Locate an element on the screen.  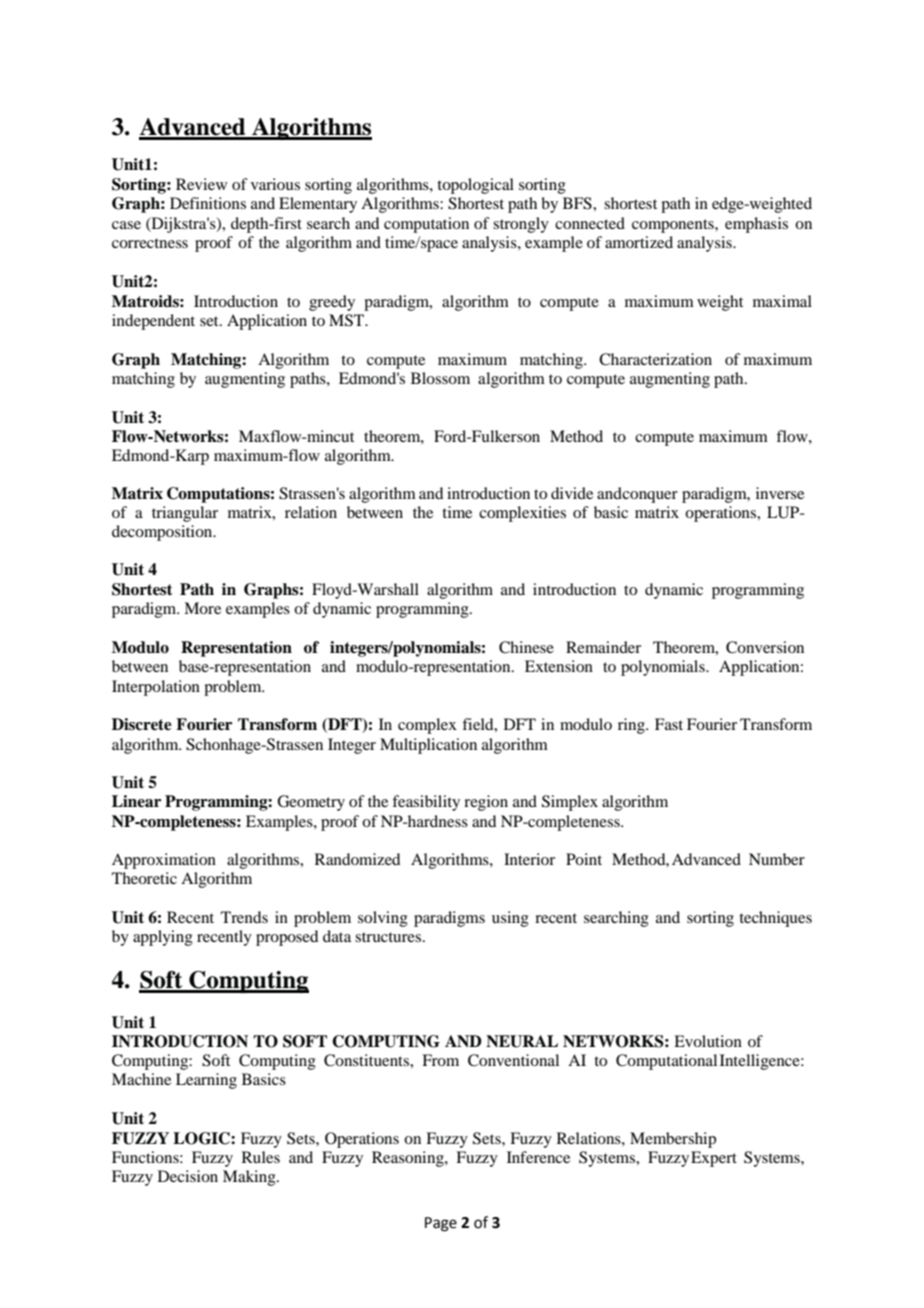
Membership is located at coordinates (673, 1140).
